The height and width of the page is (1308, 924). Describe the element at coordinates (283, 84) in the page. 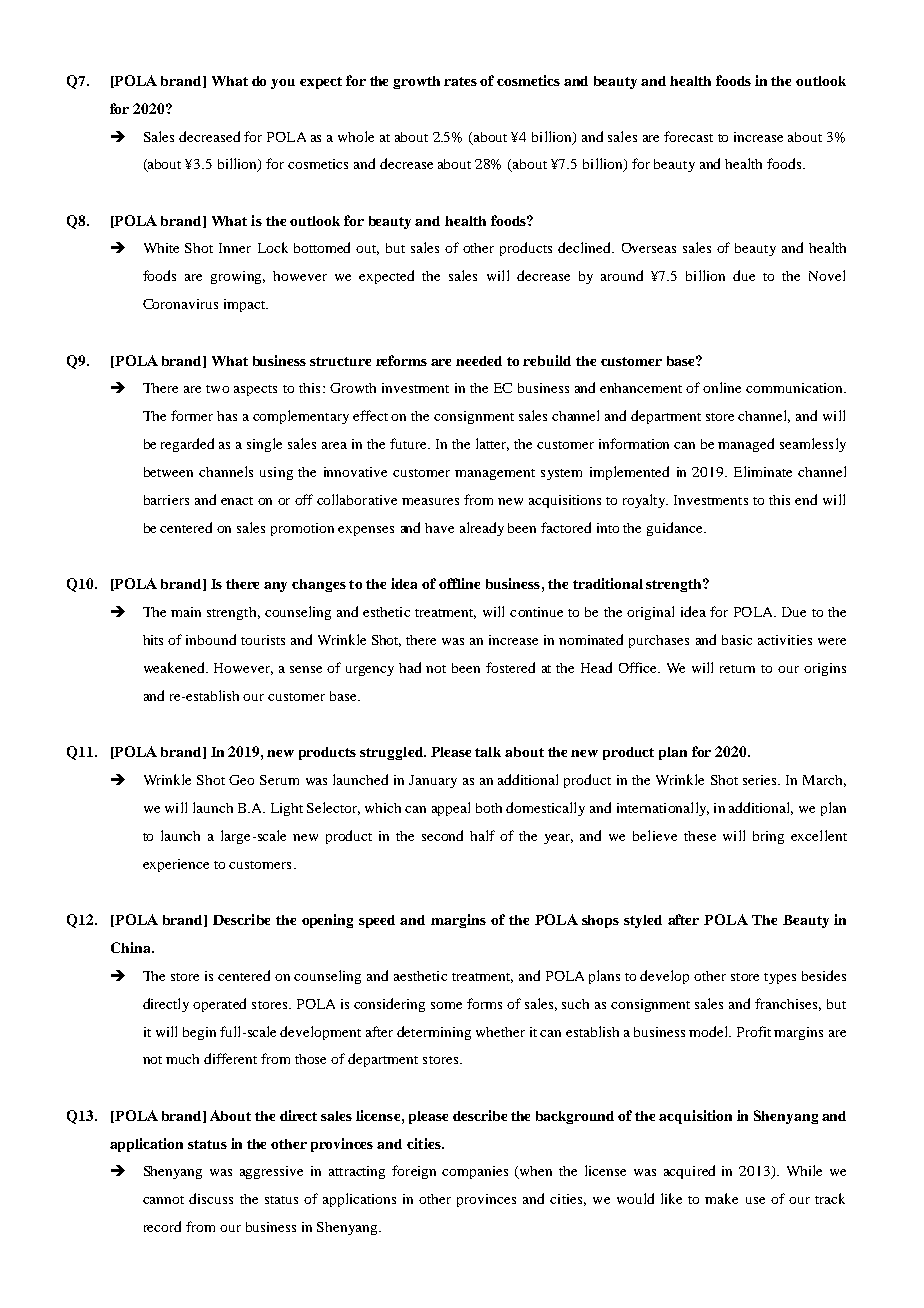

I see `you` at that location.
